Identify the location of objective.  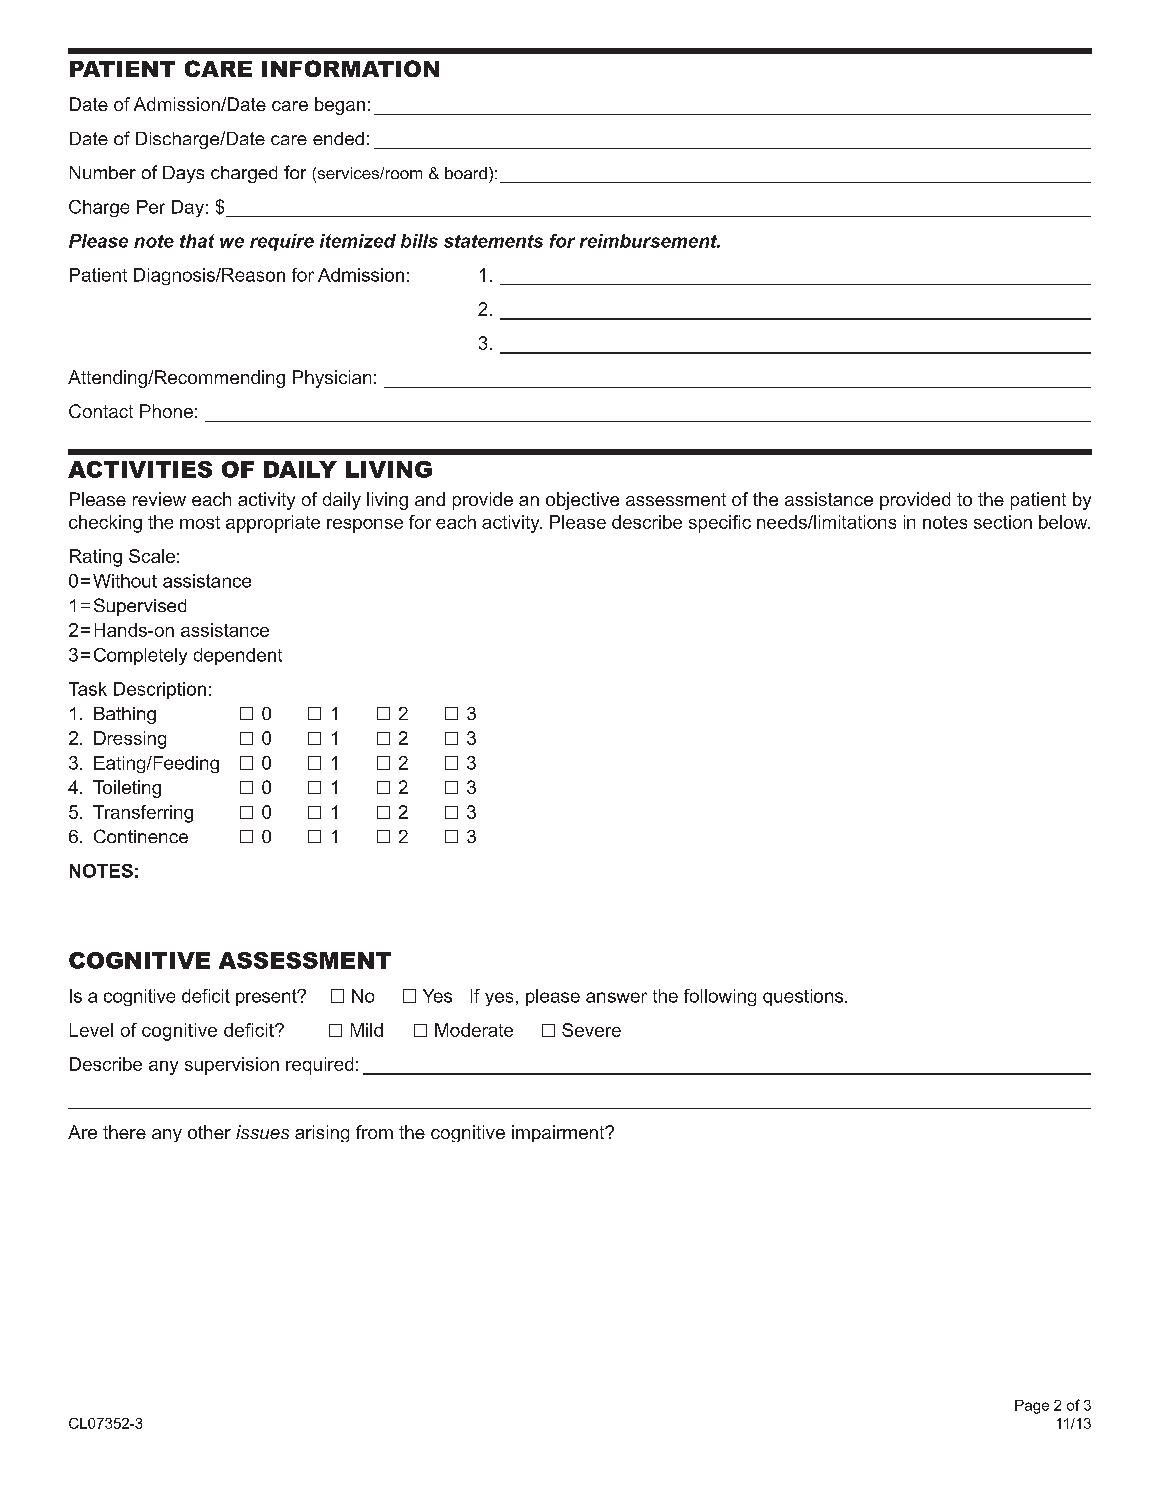
(582, 501).
